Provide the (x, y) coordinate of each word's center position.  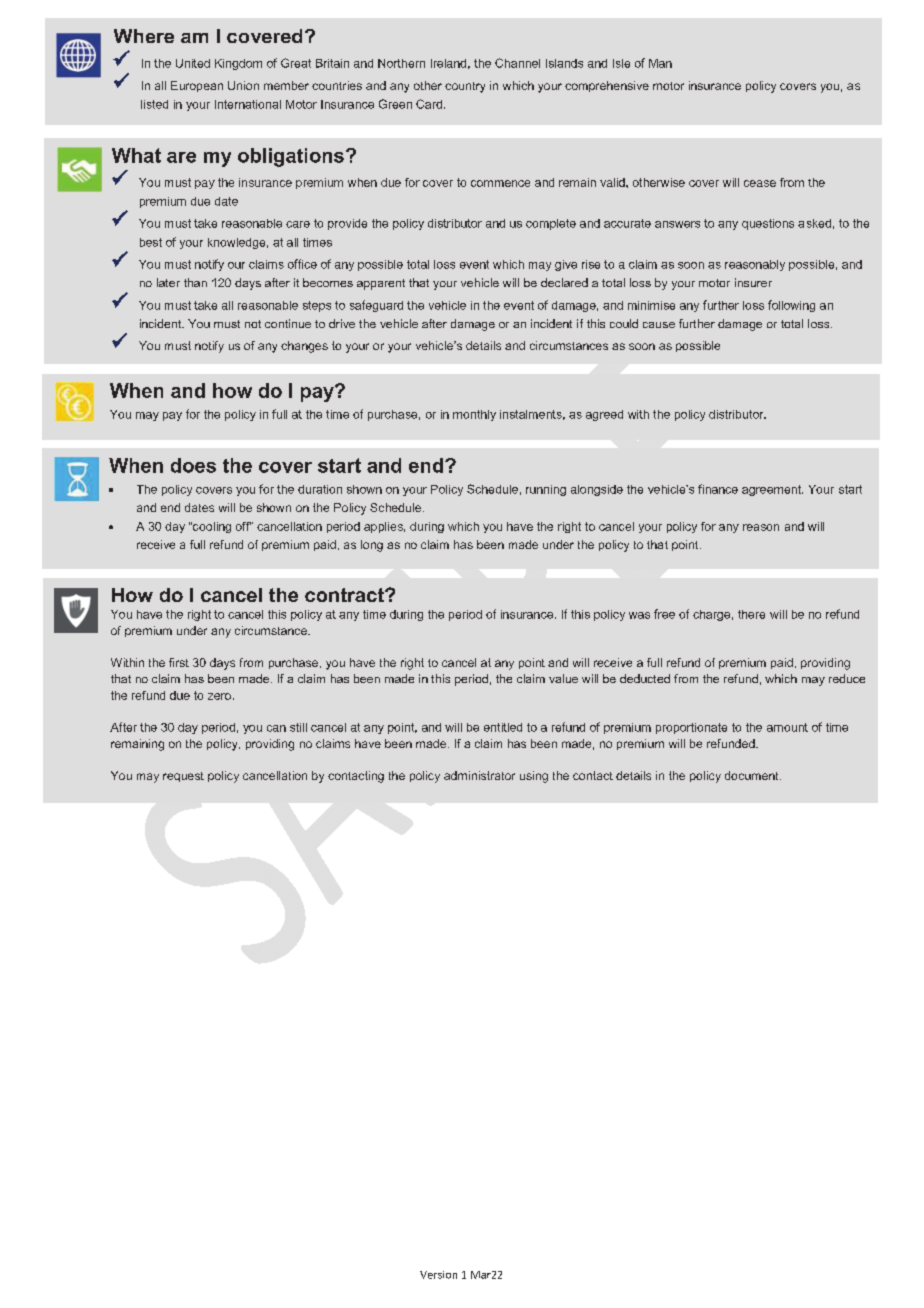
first (179, 662)
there (751, 614)
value (563, 678)
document (753, 775)
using (534, 777)
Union (243, 85)
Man (660, 63)
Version (438, 1275)
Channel (517, 63)
